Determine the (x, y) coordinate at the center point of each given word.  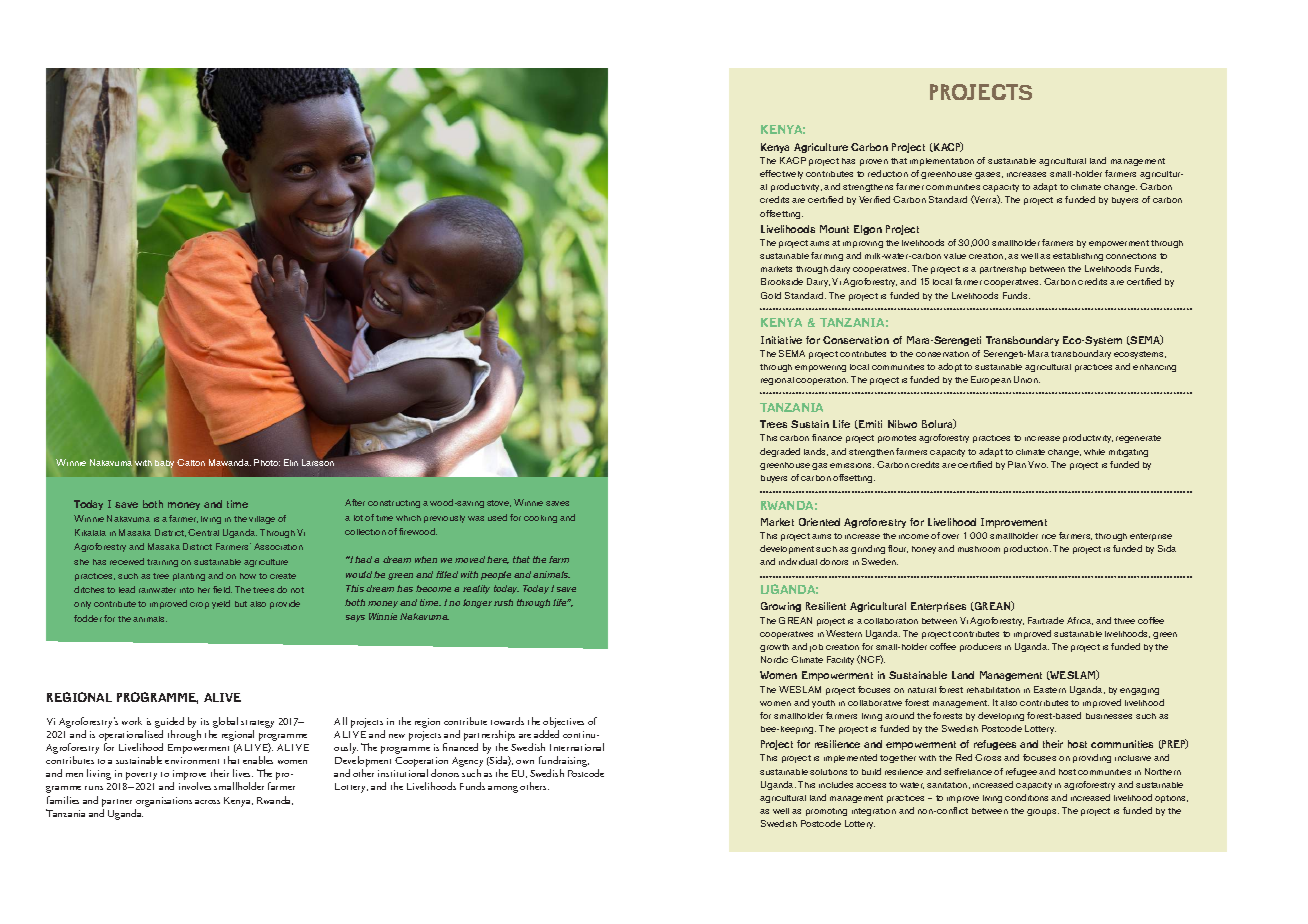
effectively (781, 174)
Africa (1080, 621)
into (187, 590)
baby (164, 462)
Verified (874, 199)
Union (1027, 379)
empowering (820, 368)
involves (195, 786)
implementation (942, 162)
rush (503, 602)
